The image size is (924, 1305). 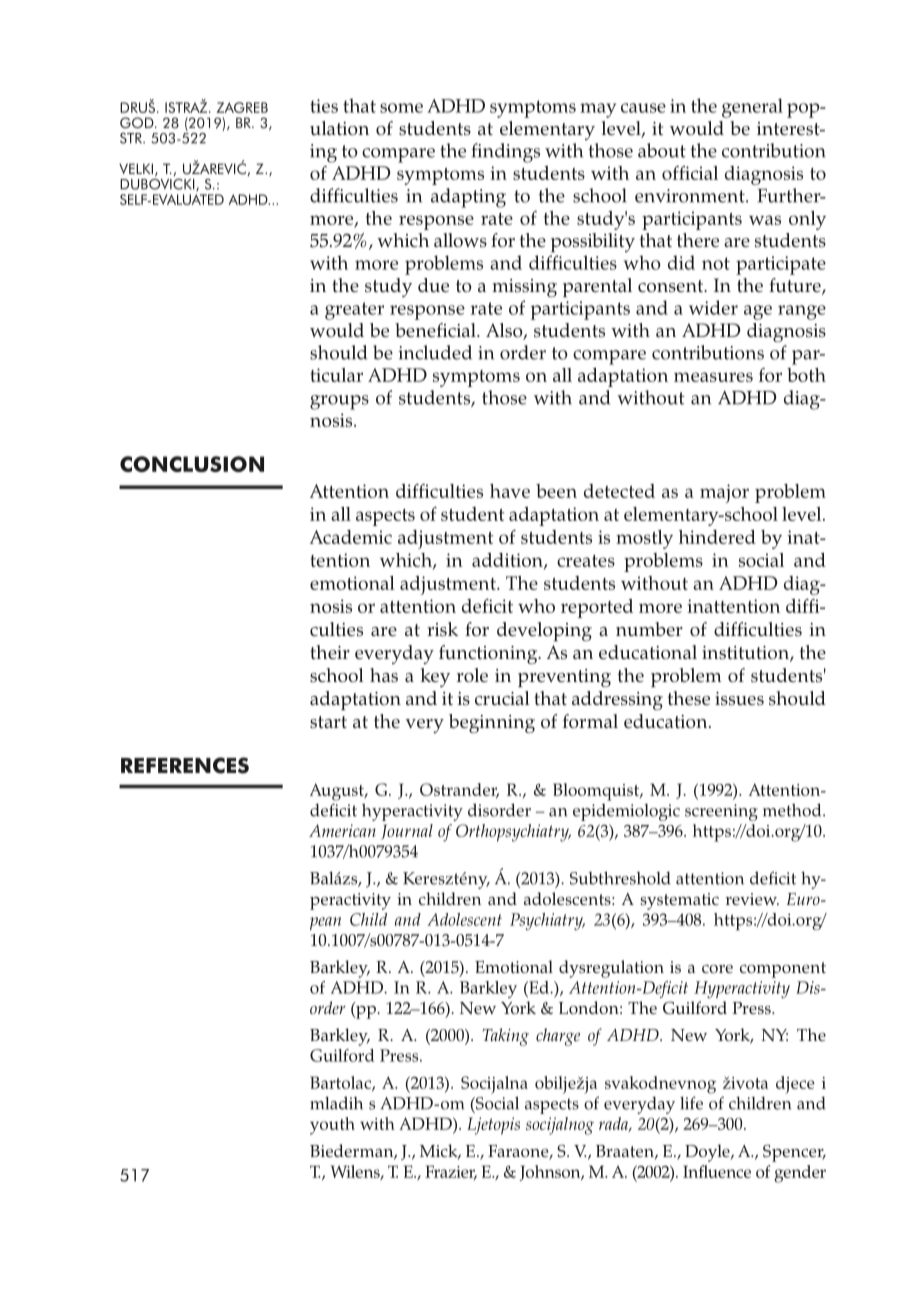 I want to click on addition, so click(x=508, y=561).
